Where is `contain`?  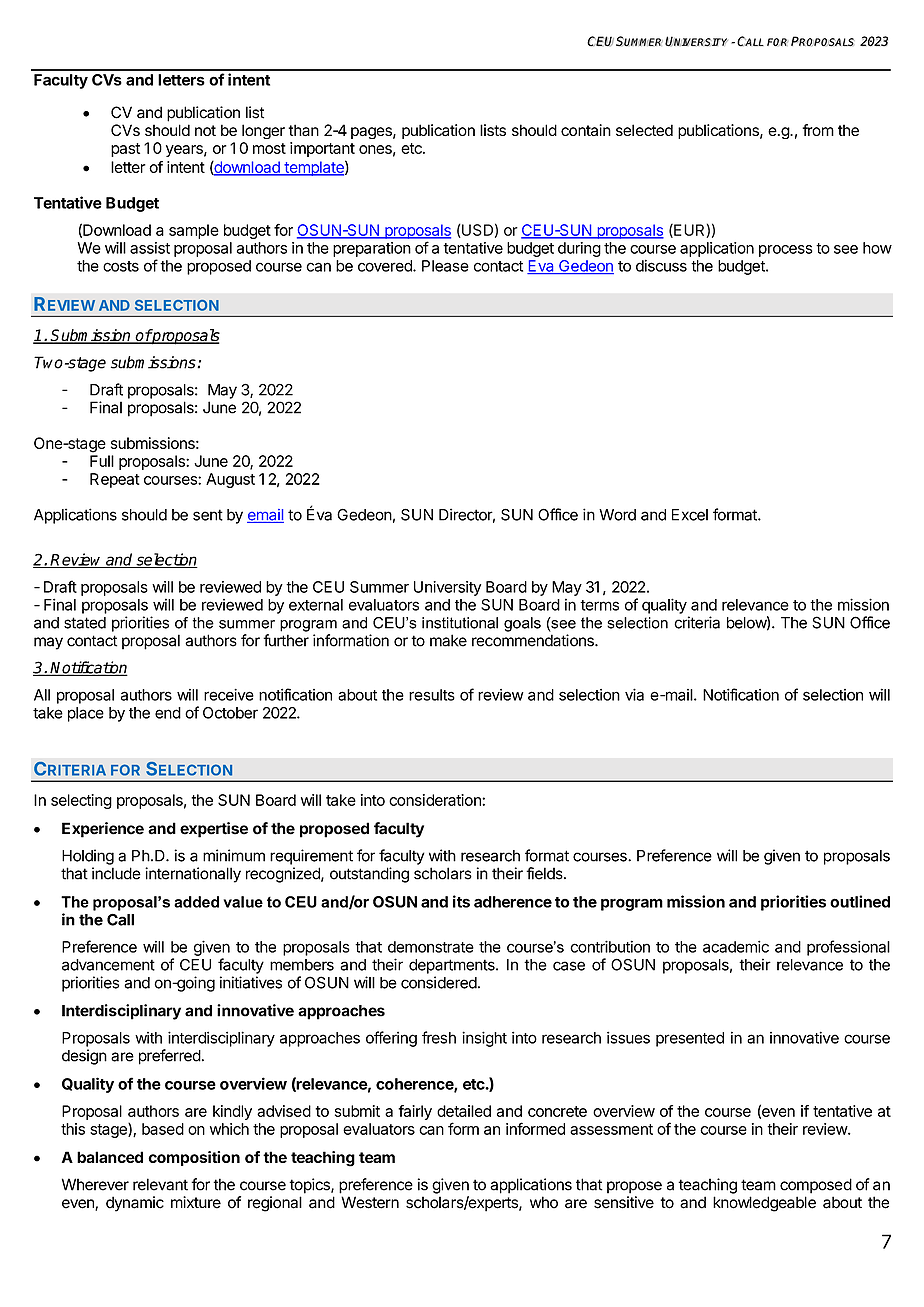 contain is located at coordinates (586, 130).
